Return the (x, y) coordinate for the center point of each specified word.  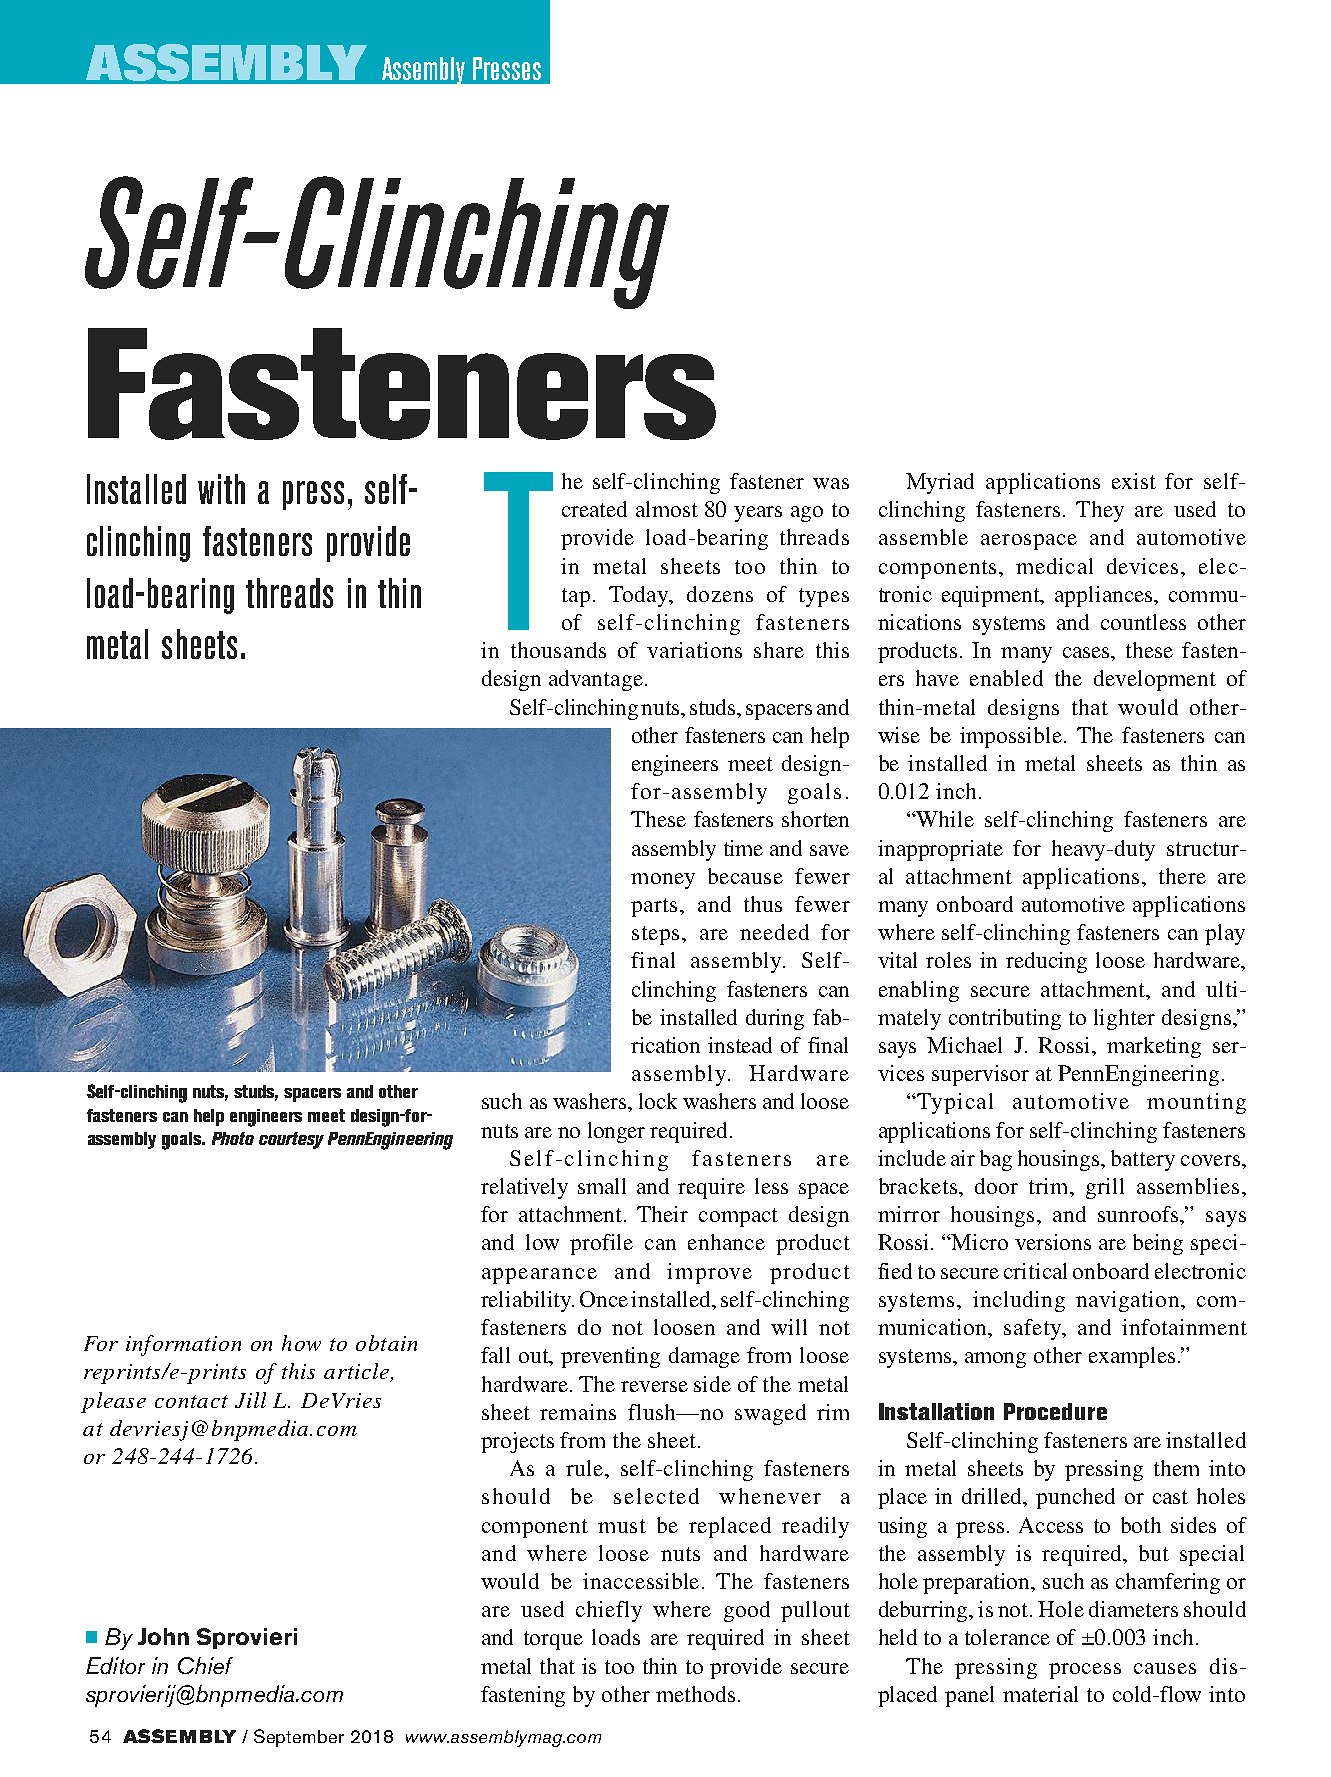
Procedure (1055, 1411)
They (1100, 511)
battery (1143, 1160)
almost (667, 509)
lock (658, 1101)
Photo (233, 1138)
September (299, 1738)
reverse (654, 1386)
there (1182, 876)
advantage (596, 680)
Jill (250, 1400)
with (221, 489)
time (743, 848)
